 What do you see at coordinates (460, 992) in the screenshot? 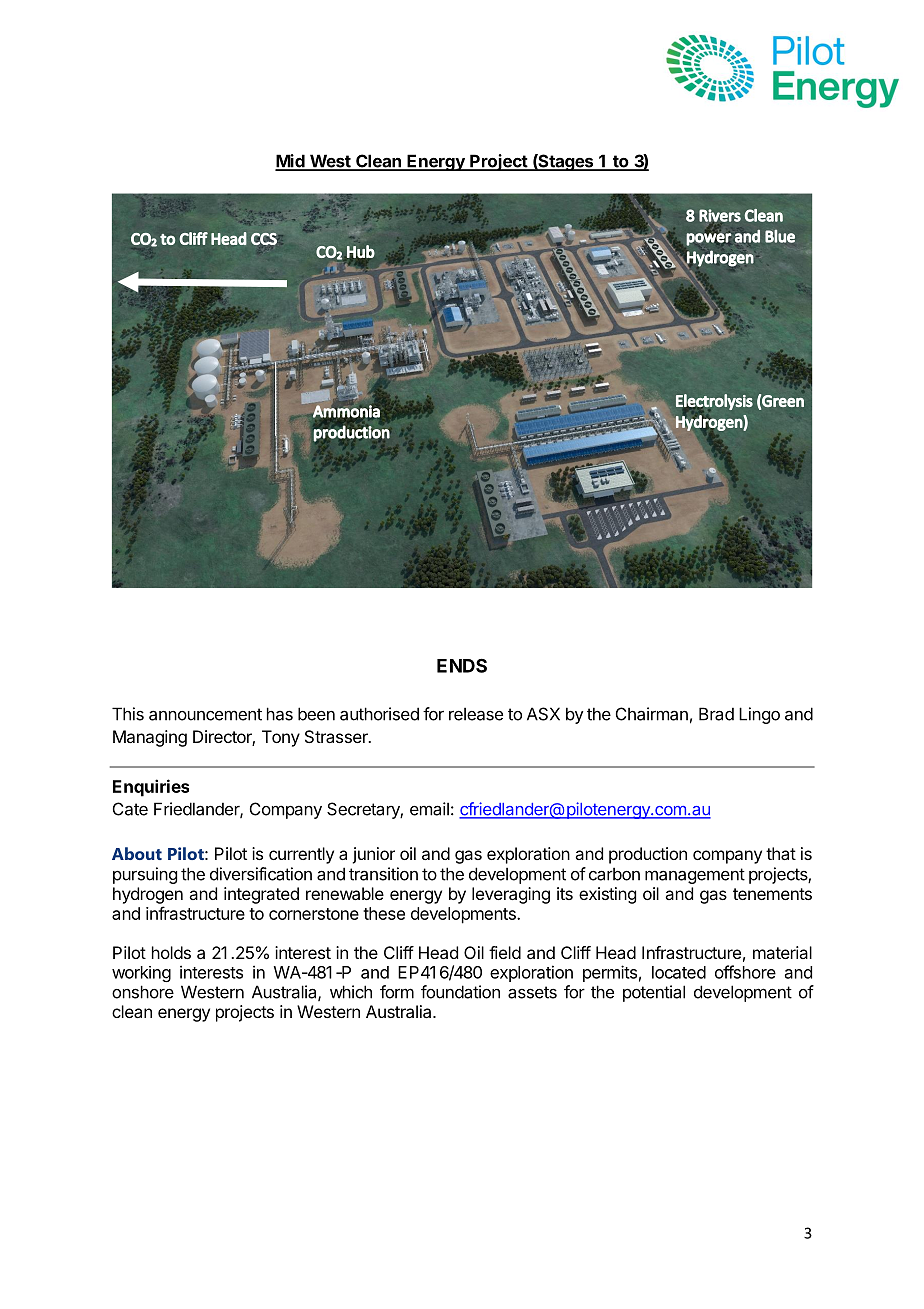
I see `foundation` at bounding box center [460, 992].
